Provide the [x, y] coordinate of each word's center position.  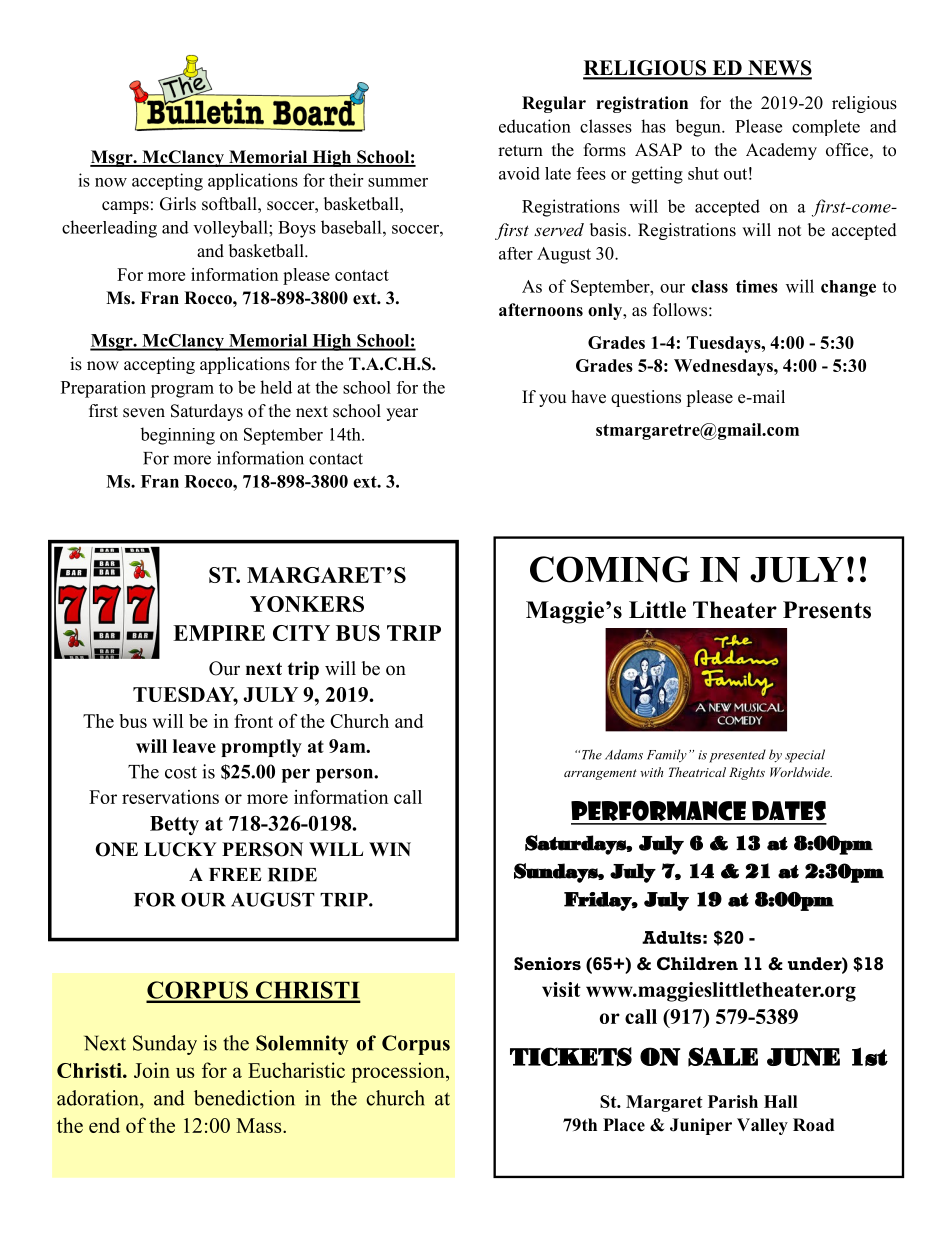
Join [152, 1070]
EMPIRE [219, 633]
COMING [610, 569]
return [520, 151]
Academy [781, 151]
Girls [178, 204]
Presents [827, 610]
